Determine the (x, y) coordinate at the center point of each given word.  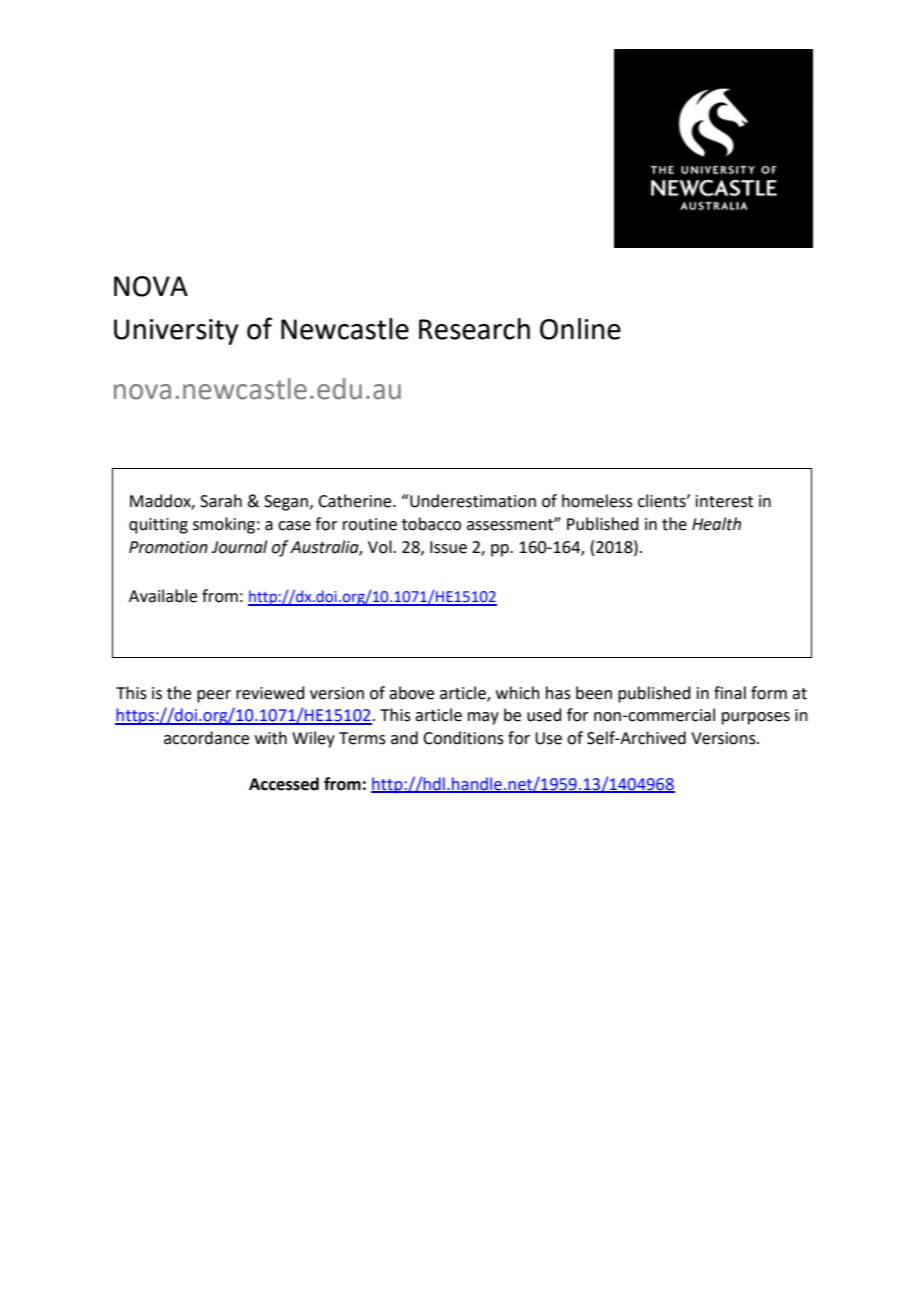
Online (580, 329)
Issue (448, 547)
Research (474, 329)
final (730, 693)
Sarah (221, 501)
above (411, 693)
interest (724, 501)
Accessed (284, 784)
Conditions (463, 738)
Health (716, 524)
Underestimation (472, 501)
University (176, 332)
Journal (239, 547)
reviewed (270, 693)
